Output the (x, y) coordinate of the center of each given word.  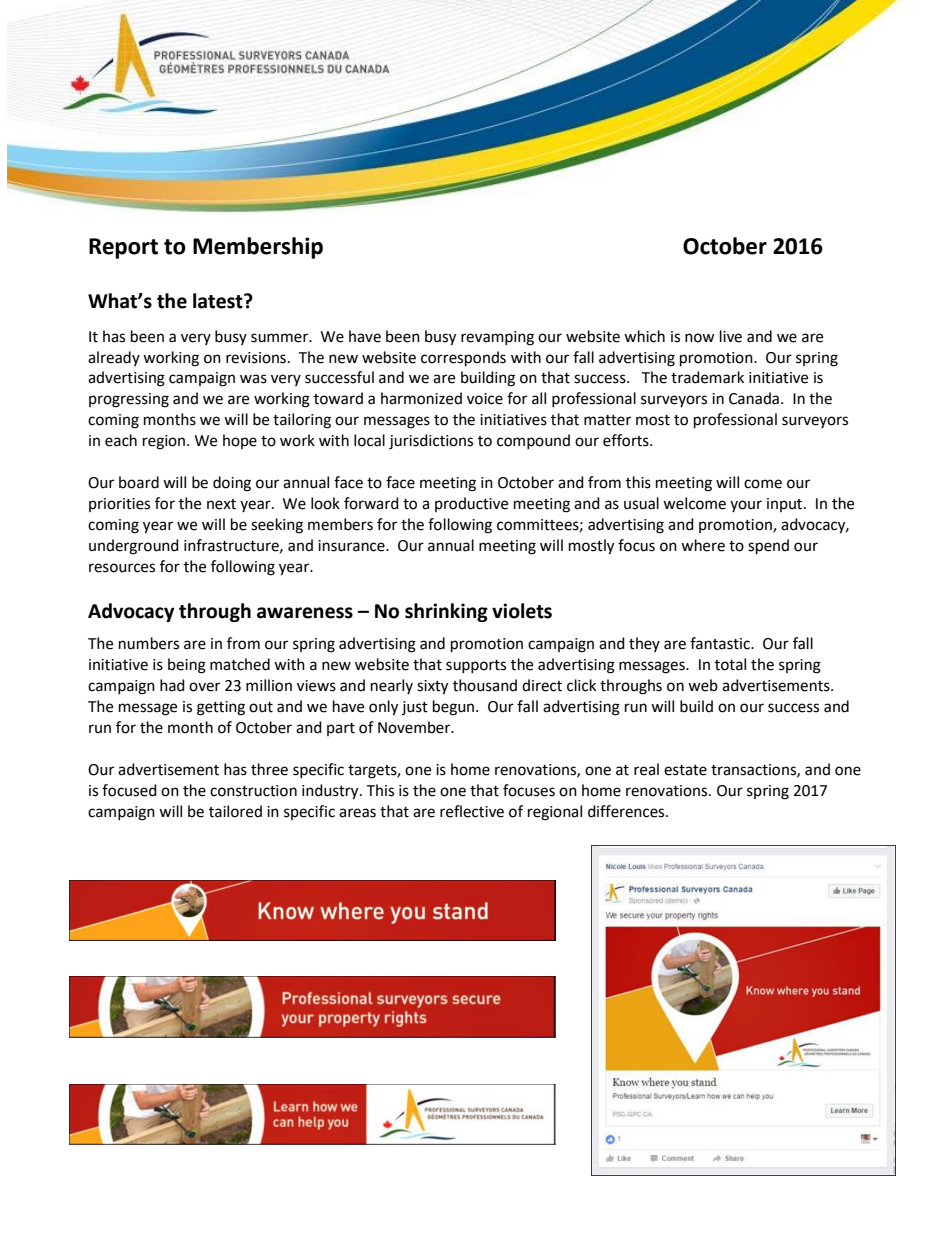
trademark (707, 377)
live (731, 336)
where (703, 545)
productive (471, 504)
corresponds (463, 359)
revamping (497, 338)
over (204, 687)
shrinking (446, 612)
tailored (235, 811)
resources (122, 568)
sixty (432, 687)
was (253, 379)
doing (232, 484)
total (730, 664)
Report (123, 248)
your (746, 506)
